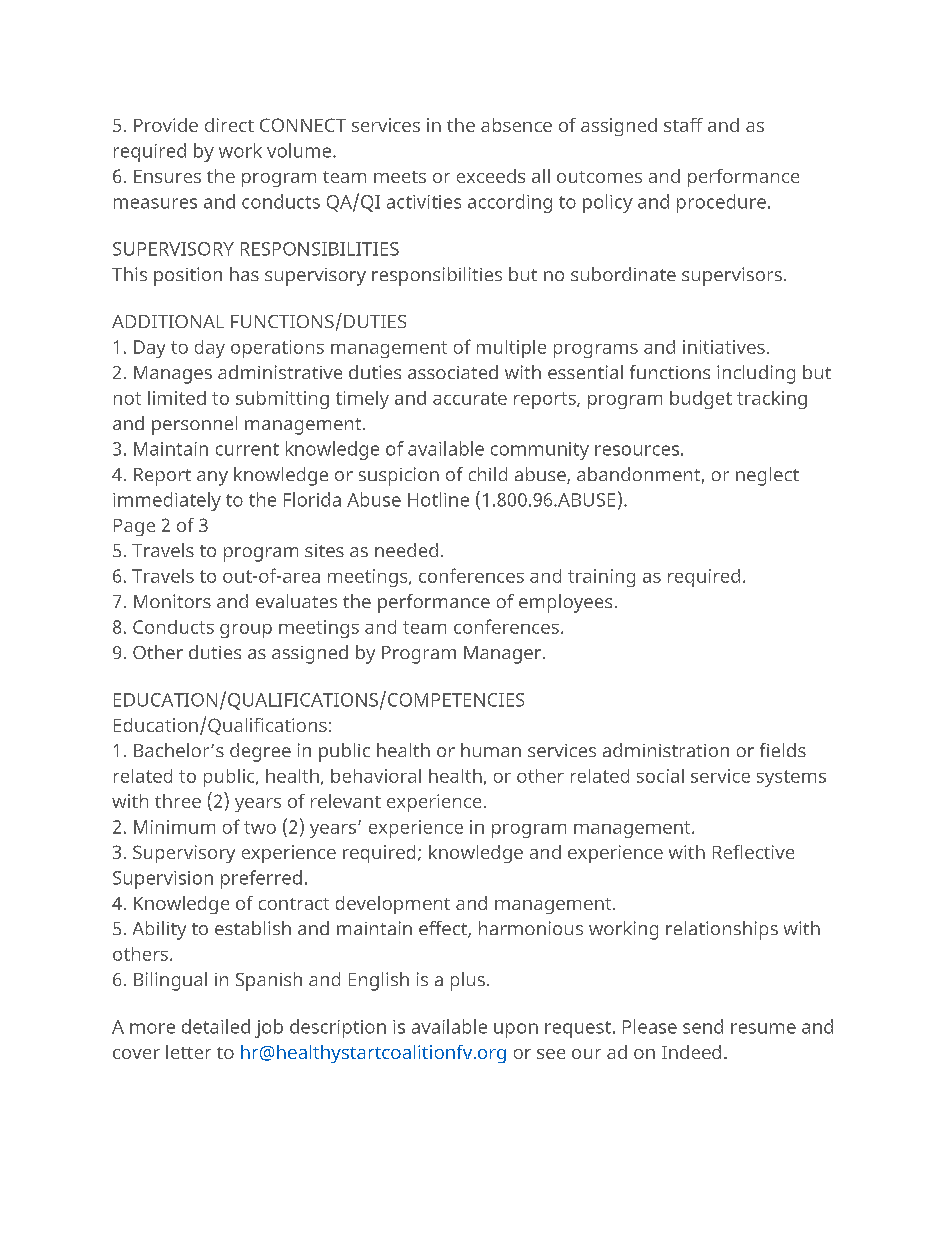 The width and height of the screenshot is (952, 1233). What do you see at coordinates (172, 601) in the screenshot?
I see `Monitors` at bounding box center [172, 601].
